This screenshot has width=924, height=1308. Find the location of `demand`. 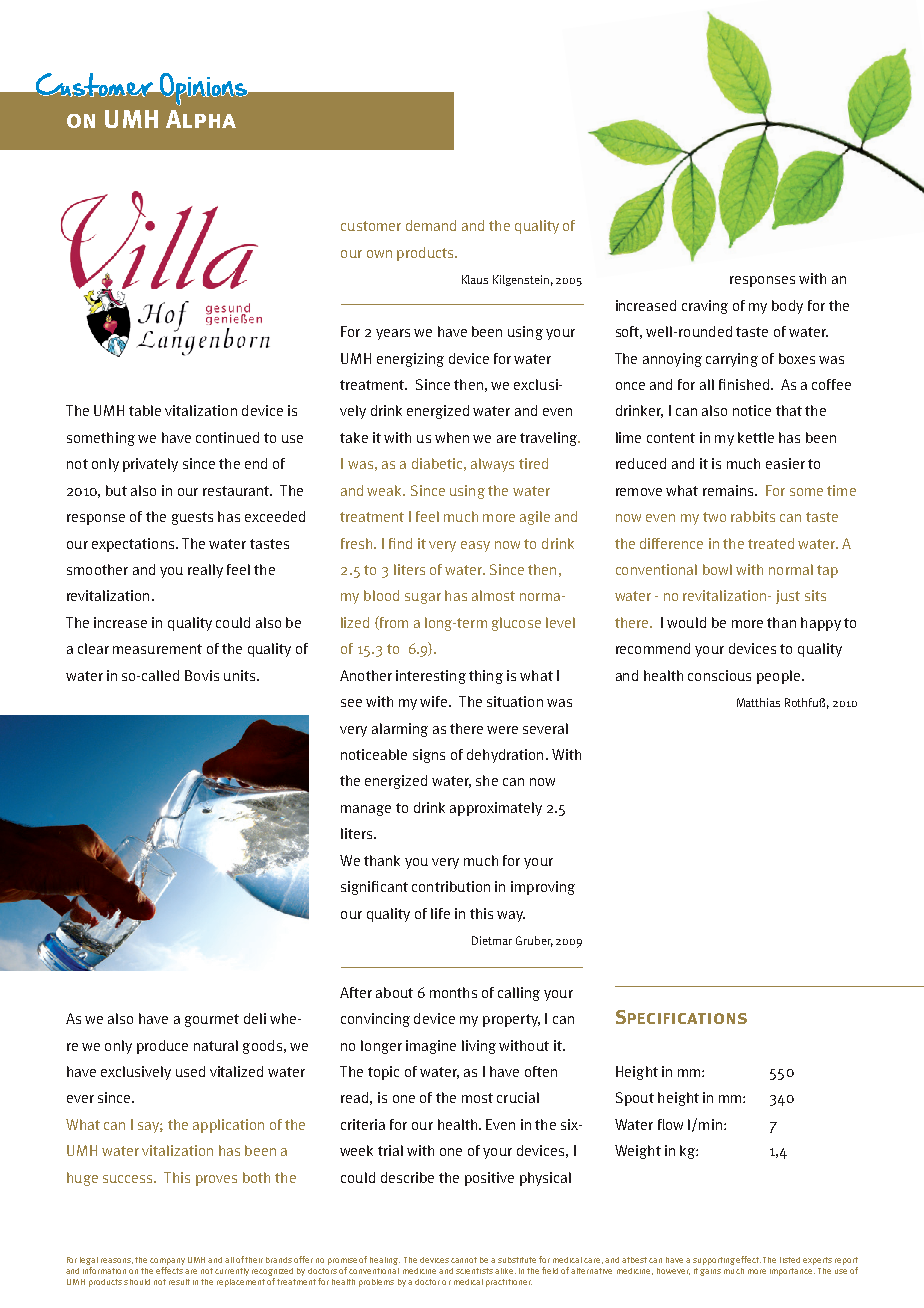

demand is located at coordinates (431, 225).
